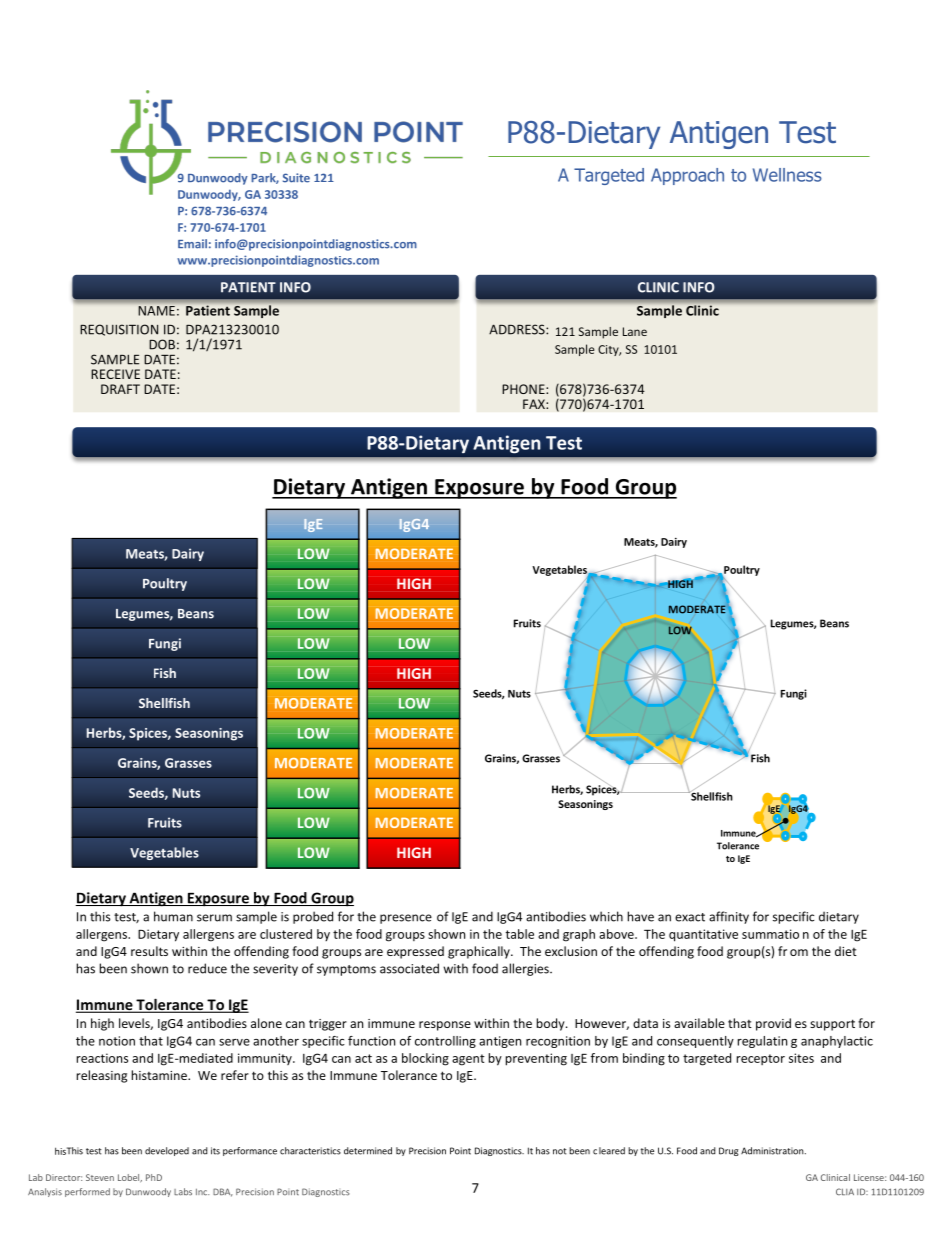 The width and height of the screenshot is (952, 1233). What do you see at coordinates (729, 917) in the screenshot?
I see `affinity` at bounding box center [729, 917].
